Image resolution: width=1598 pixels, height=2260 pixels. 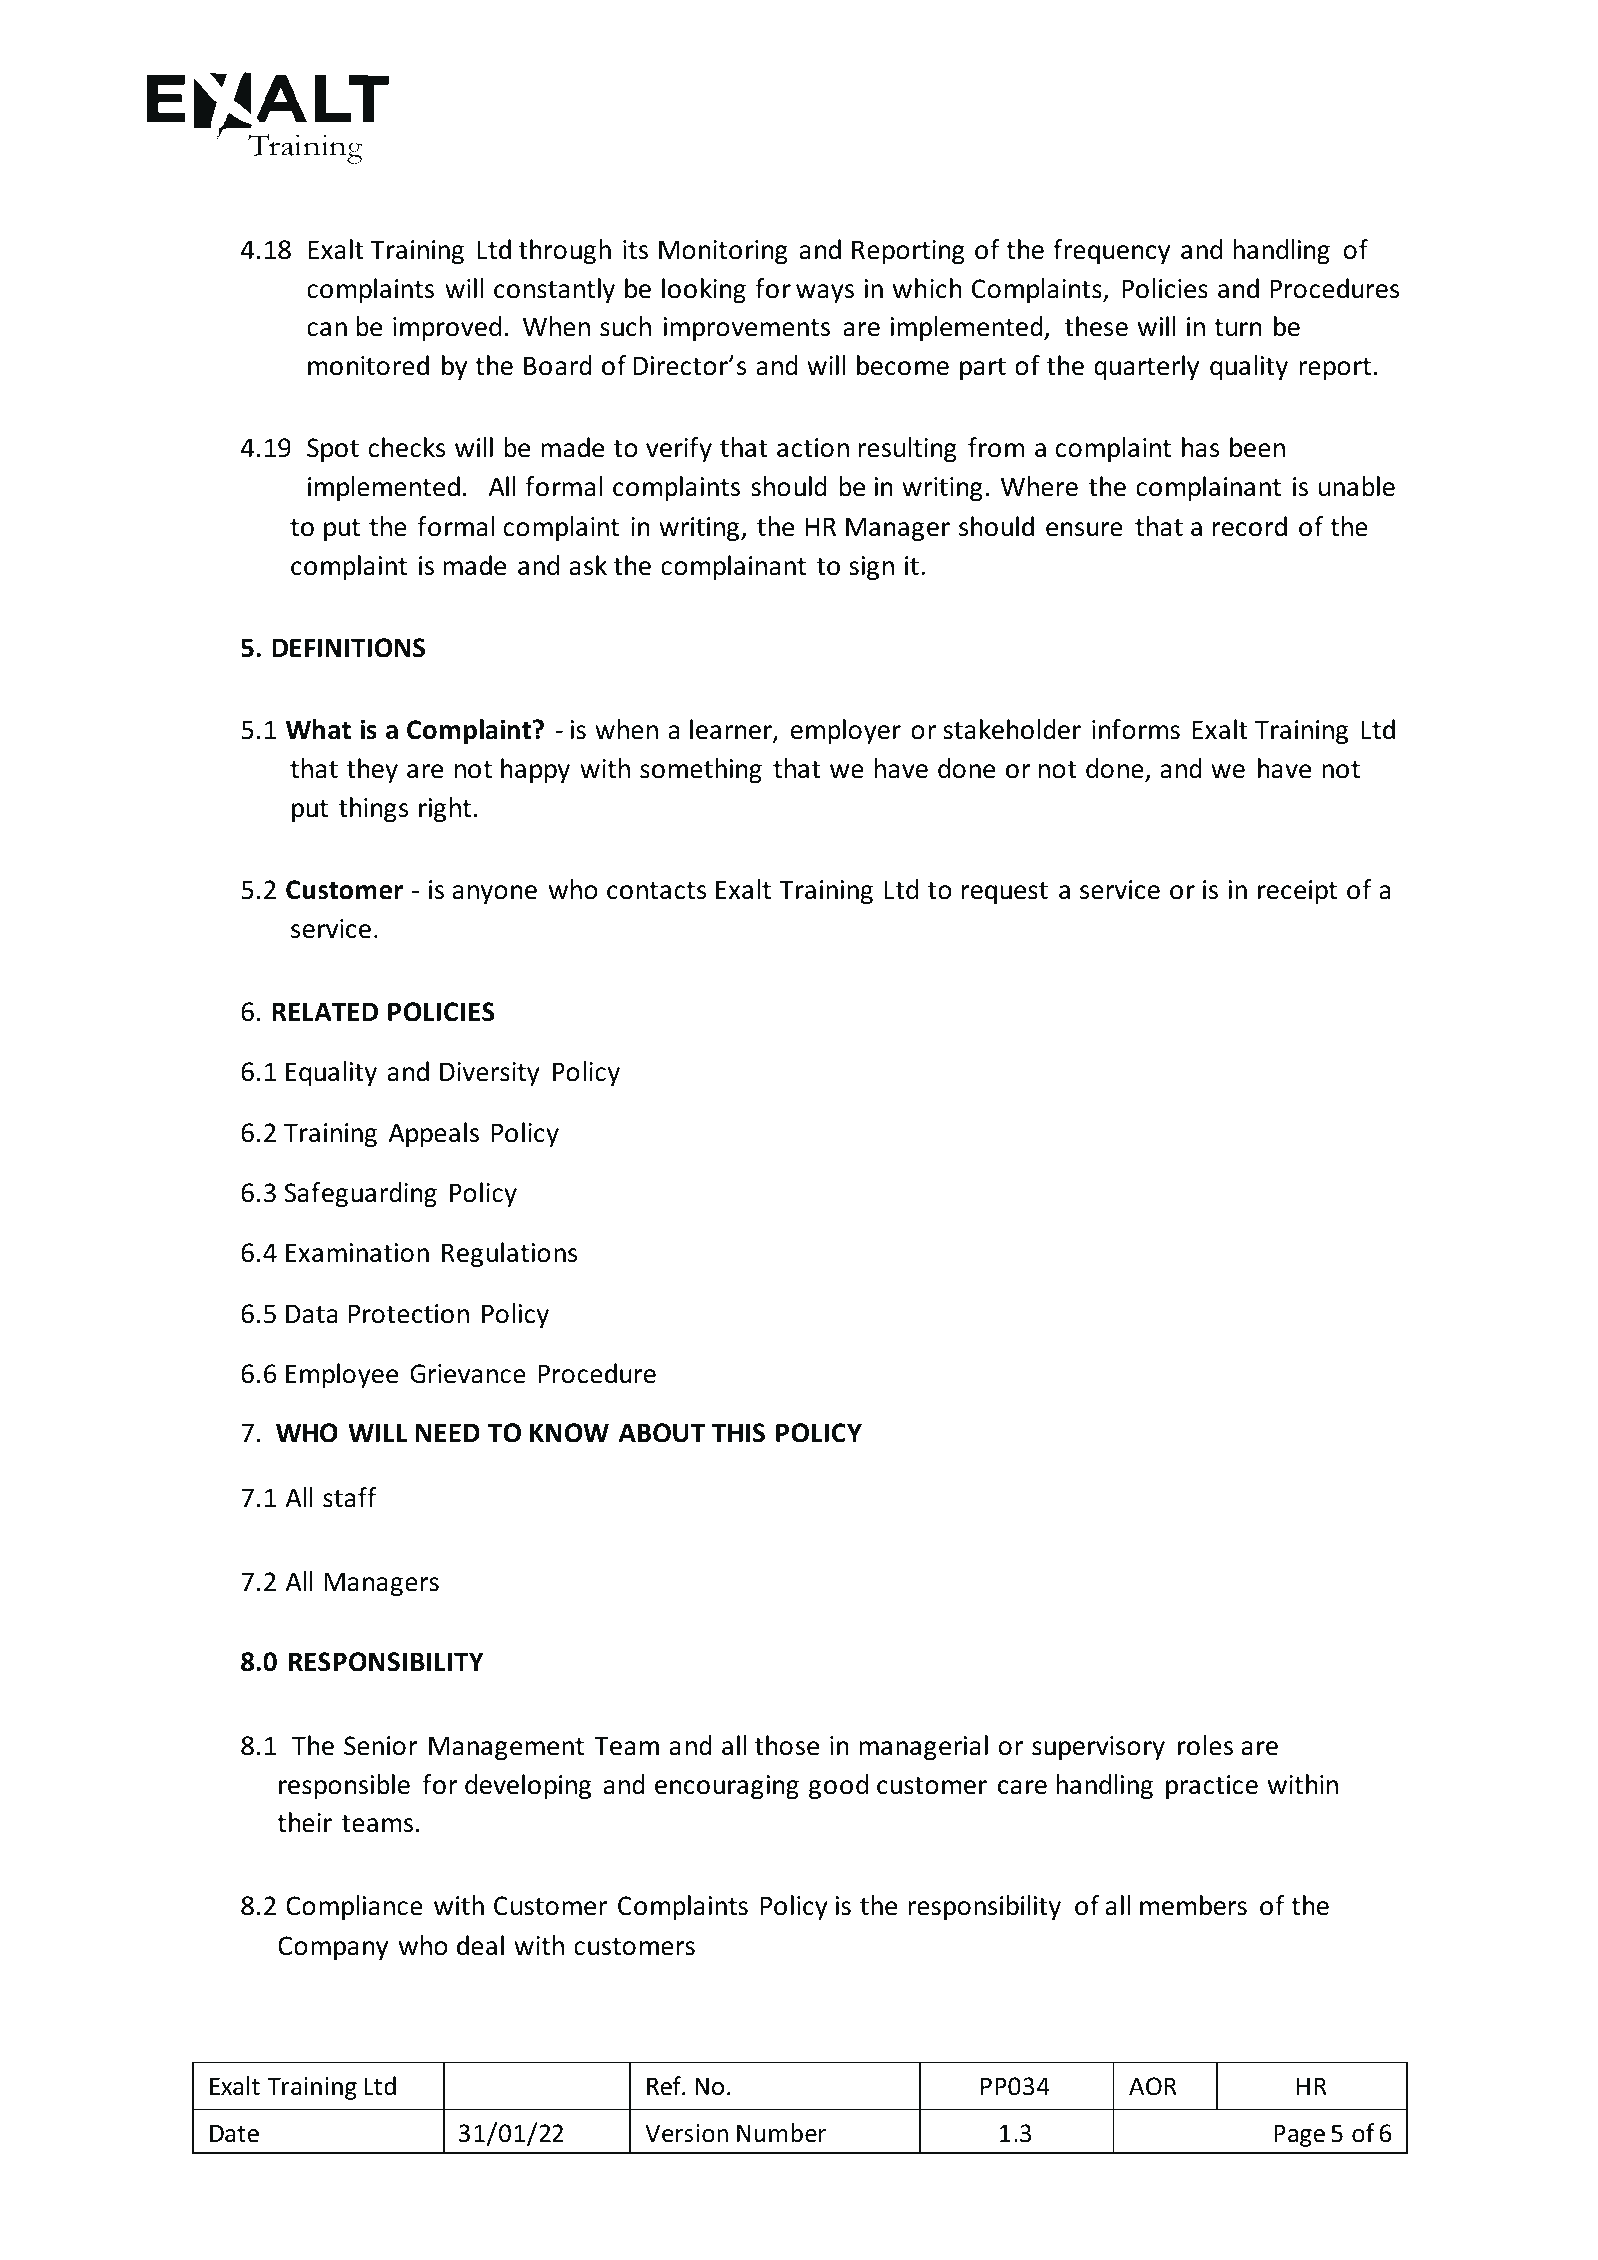 I want to click on Page, so click(x=1299, y=2135).
